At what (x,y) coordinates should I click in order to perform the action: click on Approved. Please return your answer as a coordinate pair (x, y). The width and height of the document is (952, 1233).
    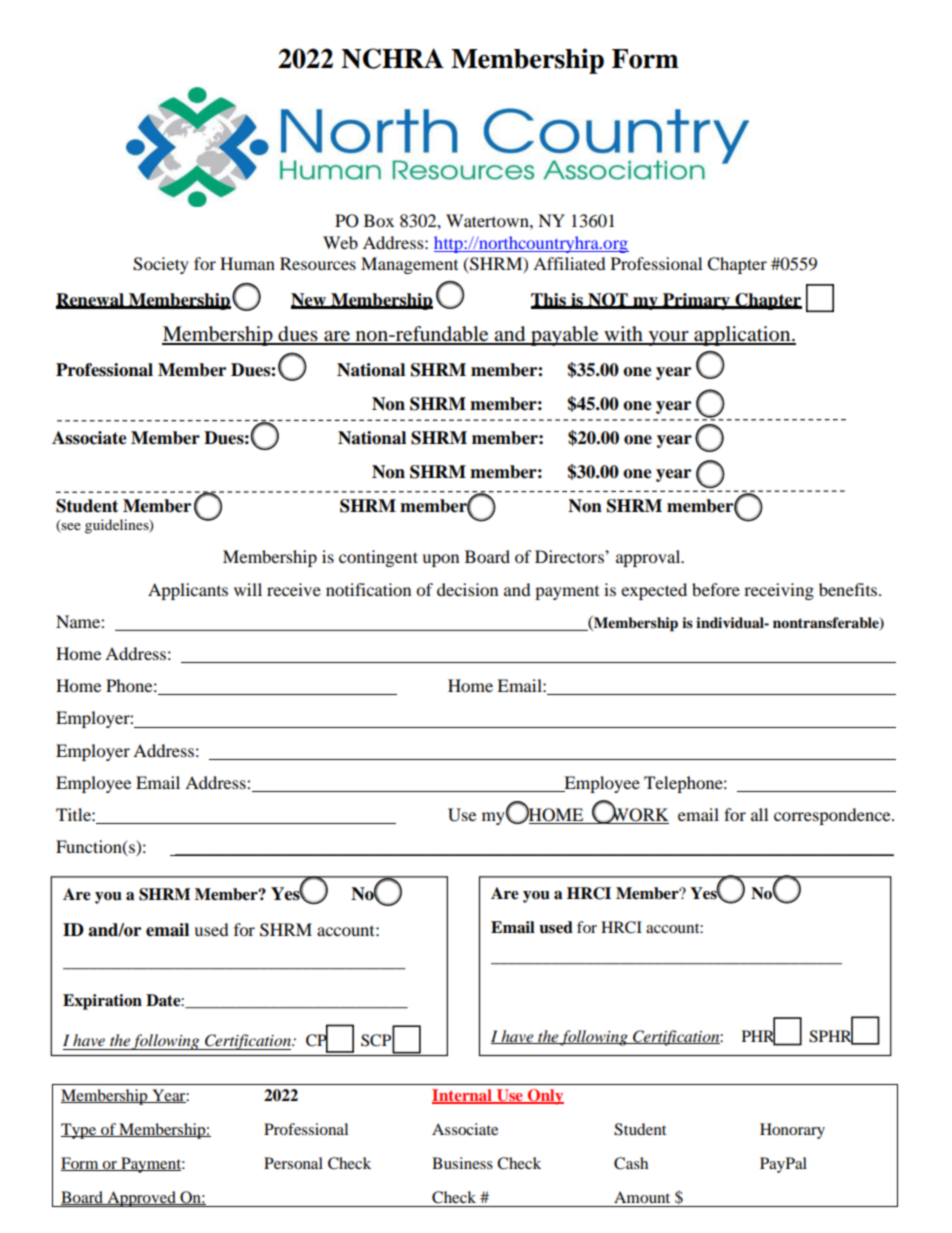
    Looking at the image, I should click on (141, 1199).
